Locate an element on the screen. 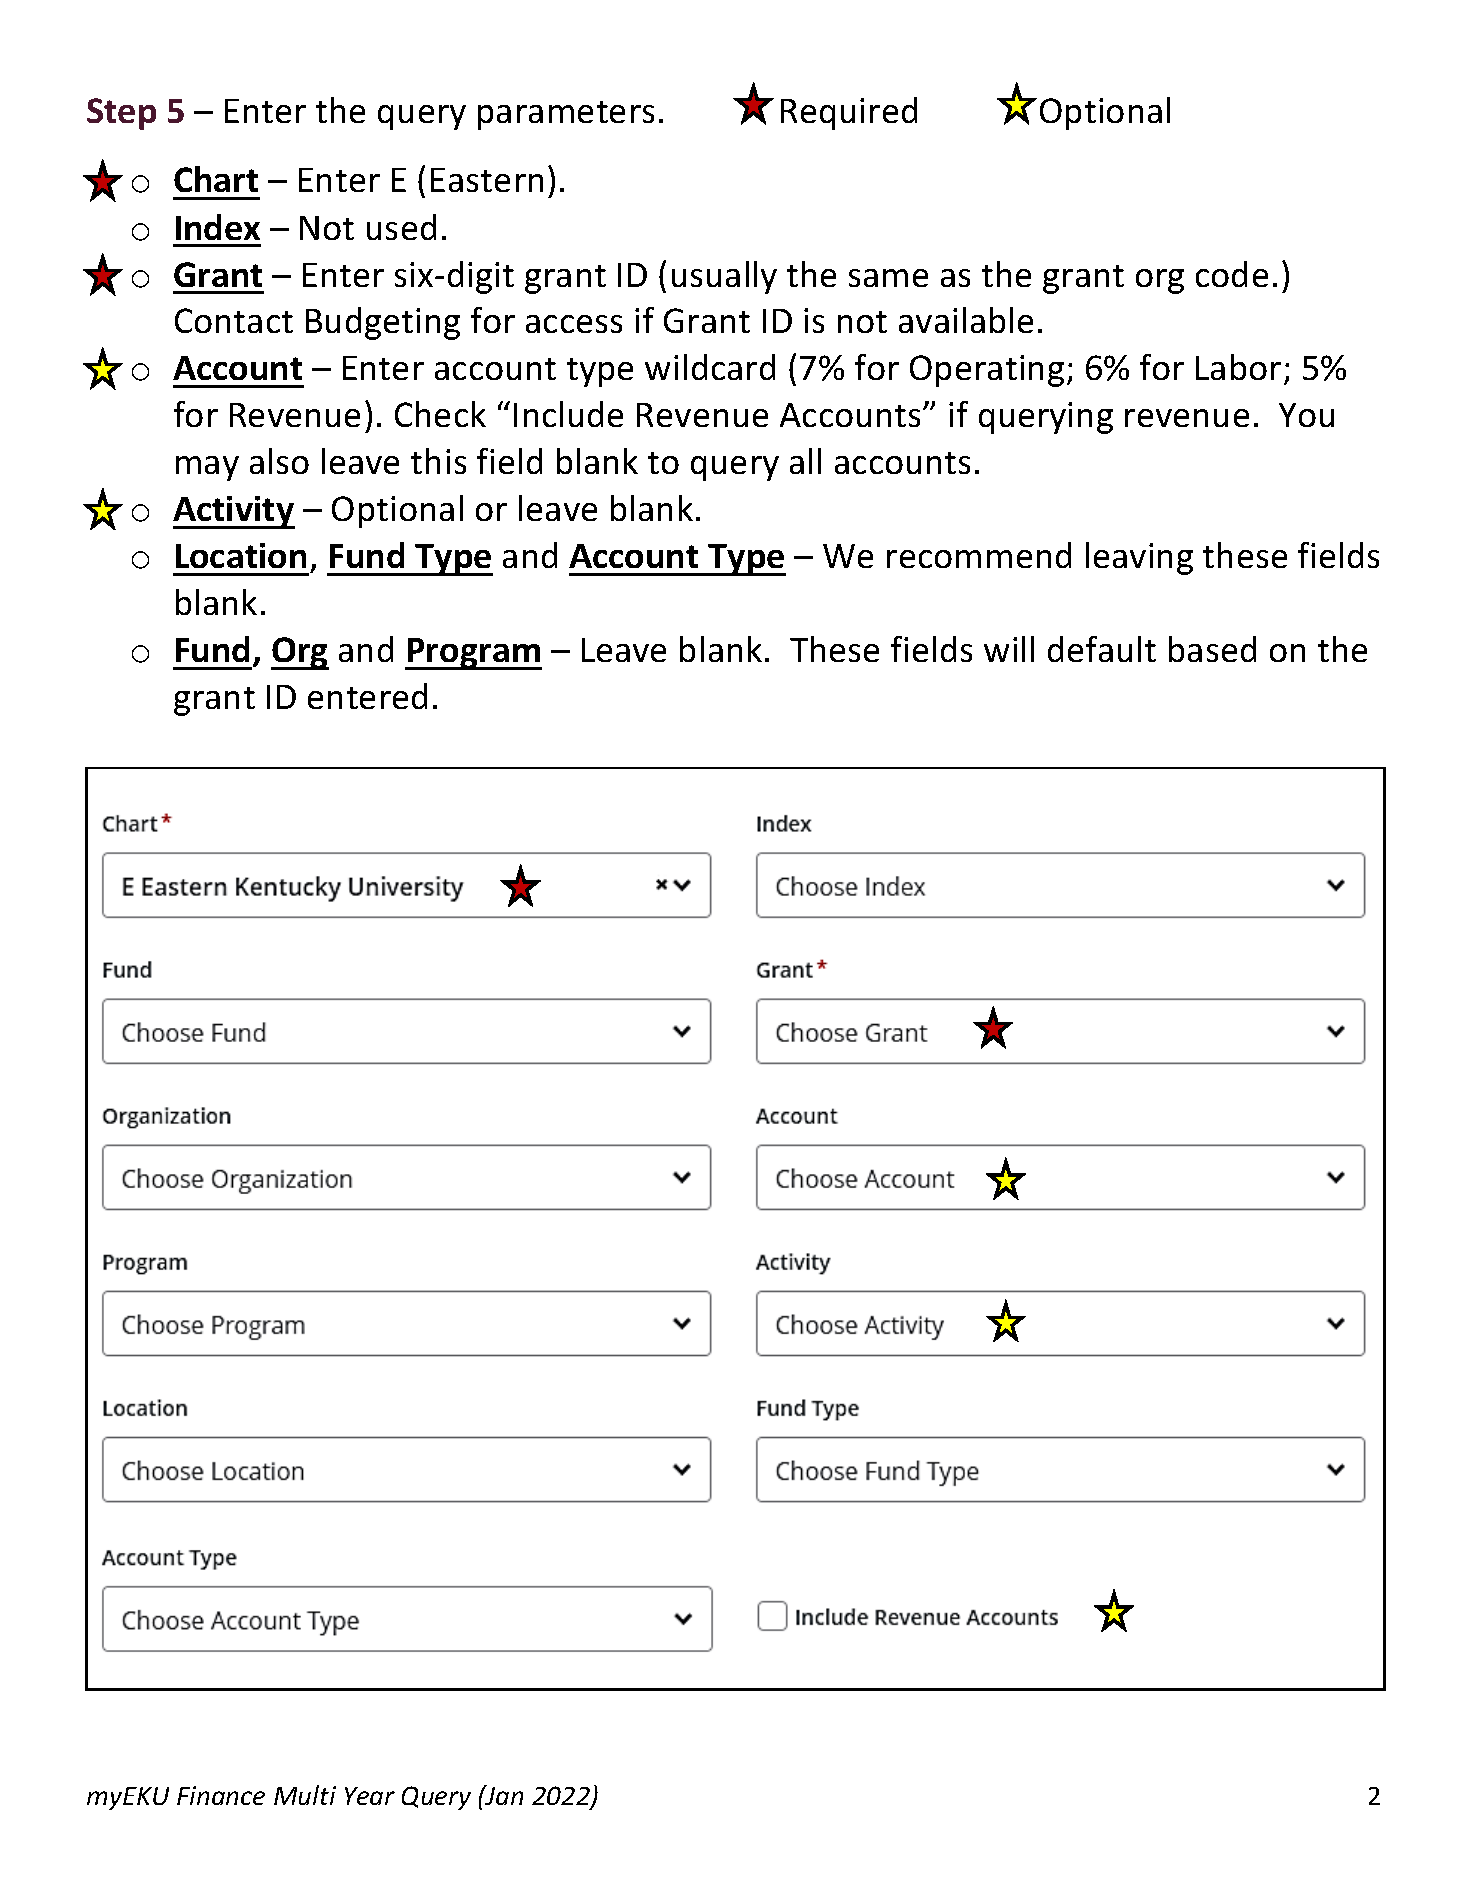  You is located at coordinates (1306, 415).
